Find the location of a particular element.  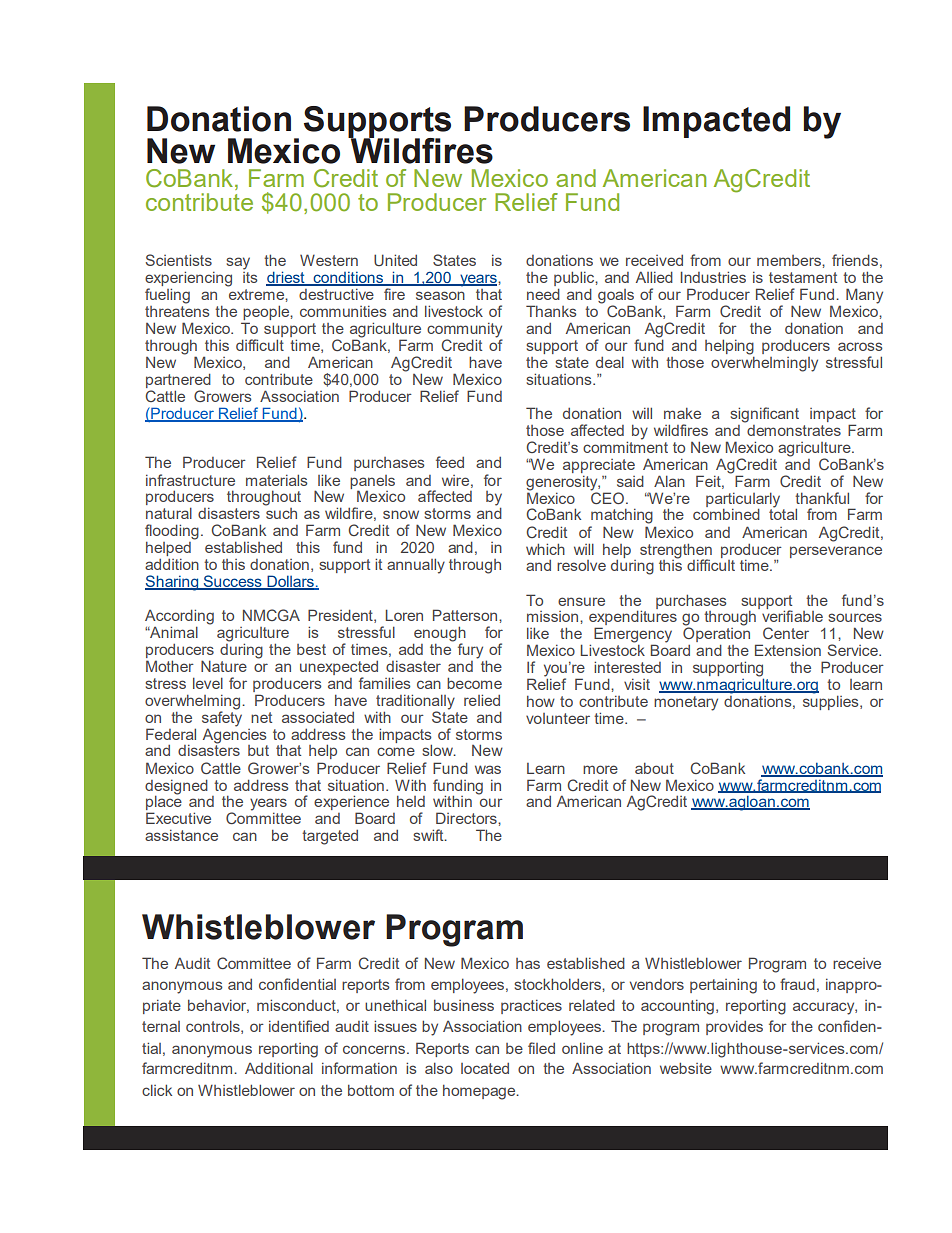

located is located at coordinates (485, 1068).
